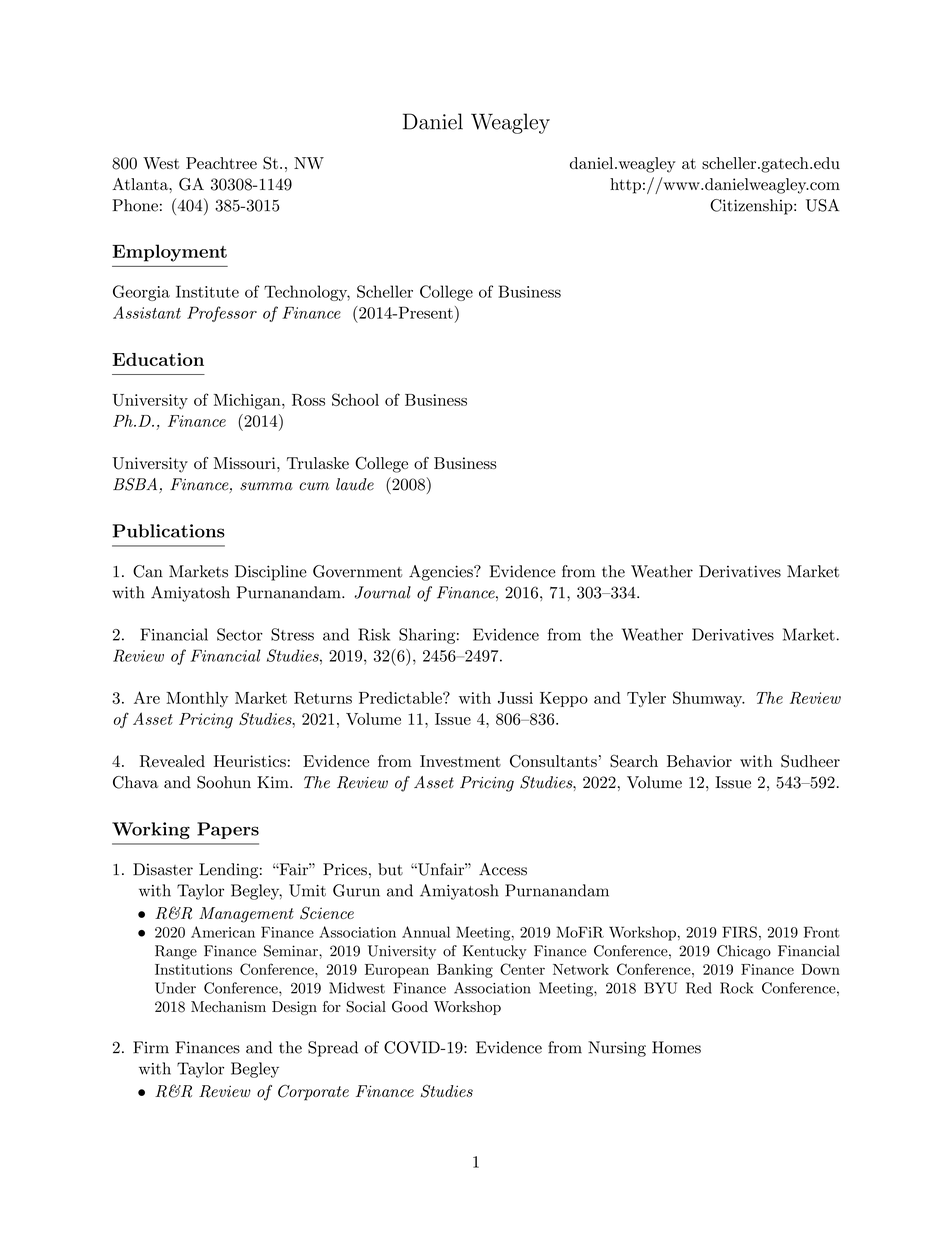 The height and width of the page is (1233, 952). I want to click on USA, so click(822, 205).
